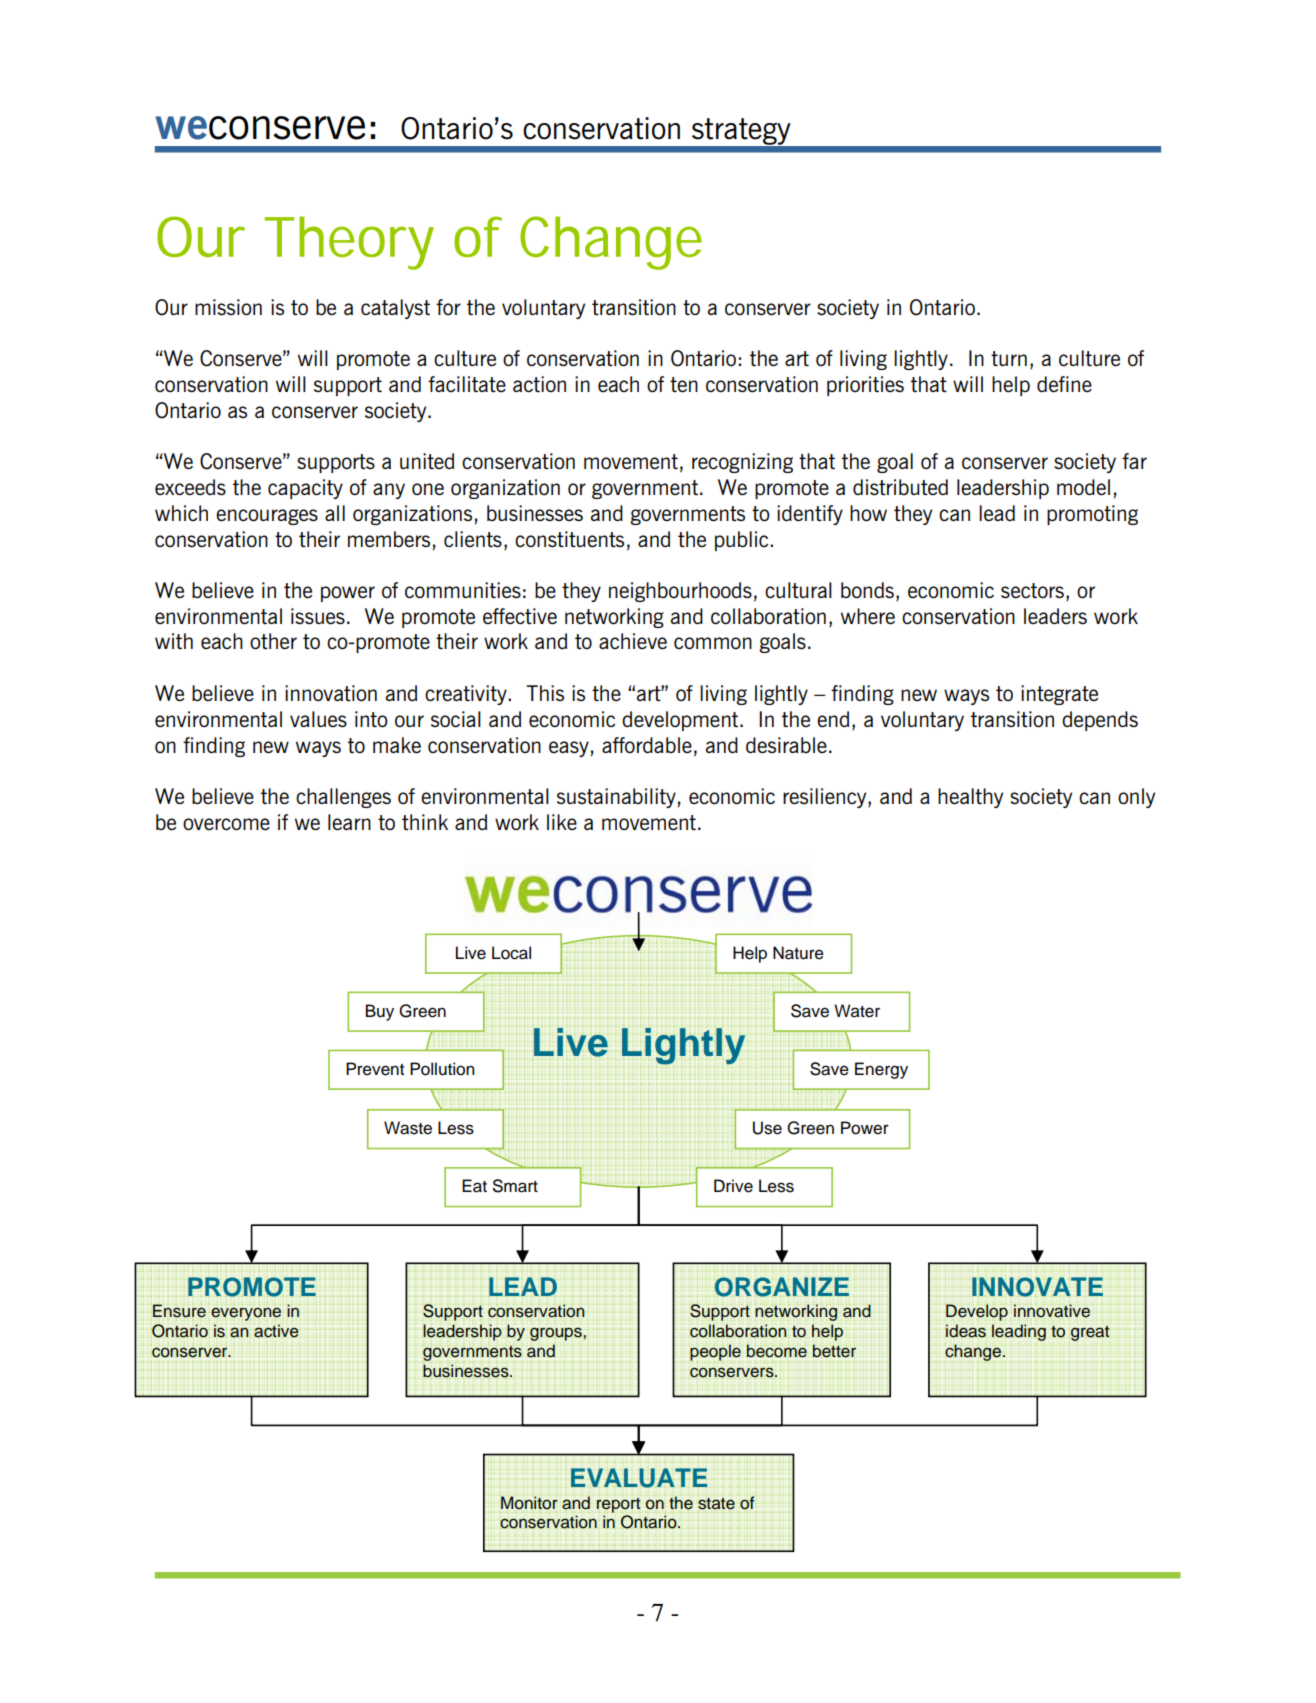 Image resolution: width=1316 pixels, height=1703 pixels. Describe the element at coordinates (380, 1012) in the screenshot. I see `Buy` at that location.
